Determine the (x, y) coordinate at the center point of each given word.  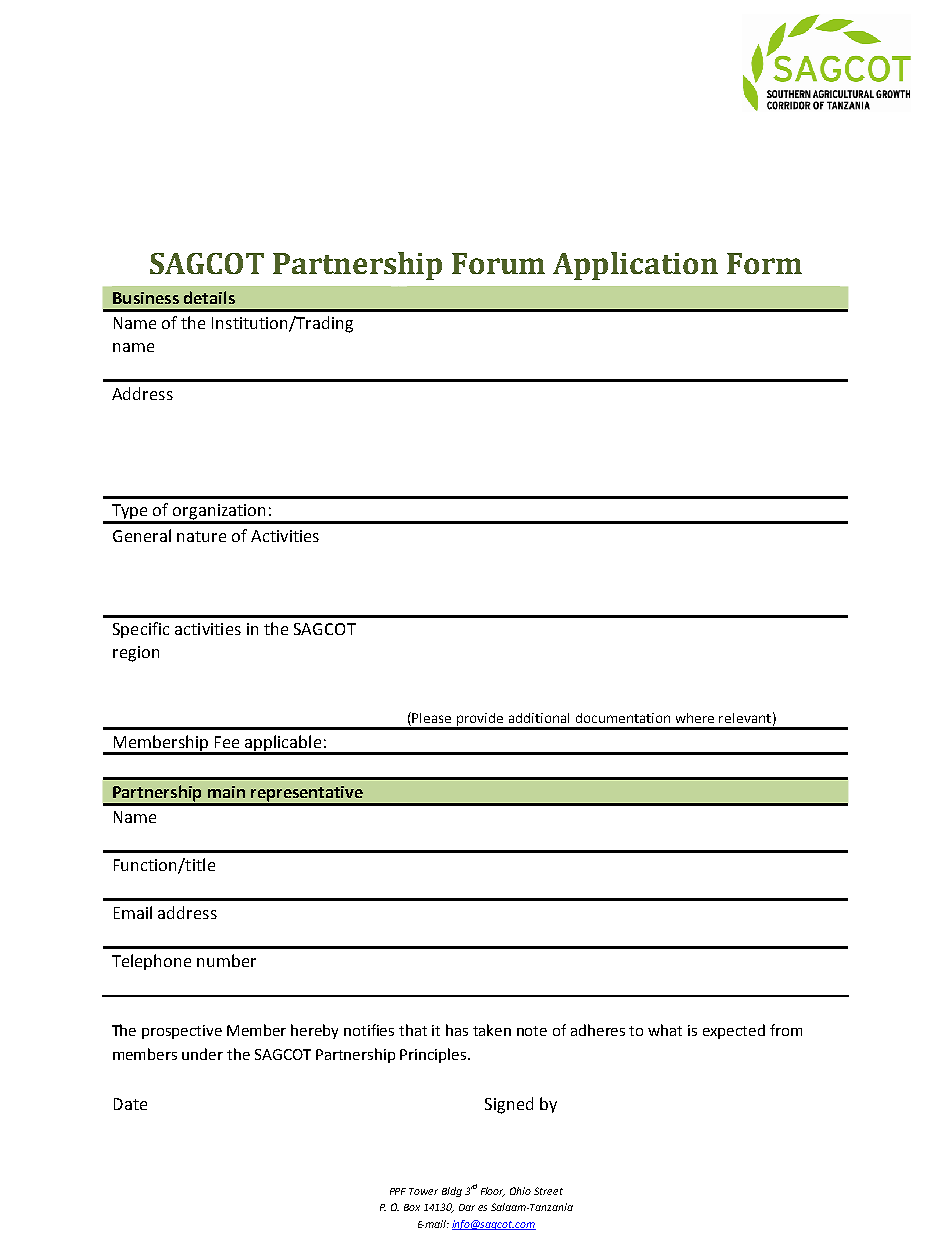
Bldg (452, 1192)
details (209, 297)
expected (734, 1031)
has (457, 1030)
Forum (498, 263)
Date (130, 1104)
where (695, 718)
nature (201, 536)
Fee (227, 742)
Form (764, 263)
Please (431, 718)
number (226, 960)
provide (480, 721)
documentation (623, 718)
